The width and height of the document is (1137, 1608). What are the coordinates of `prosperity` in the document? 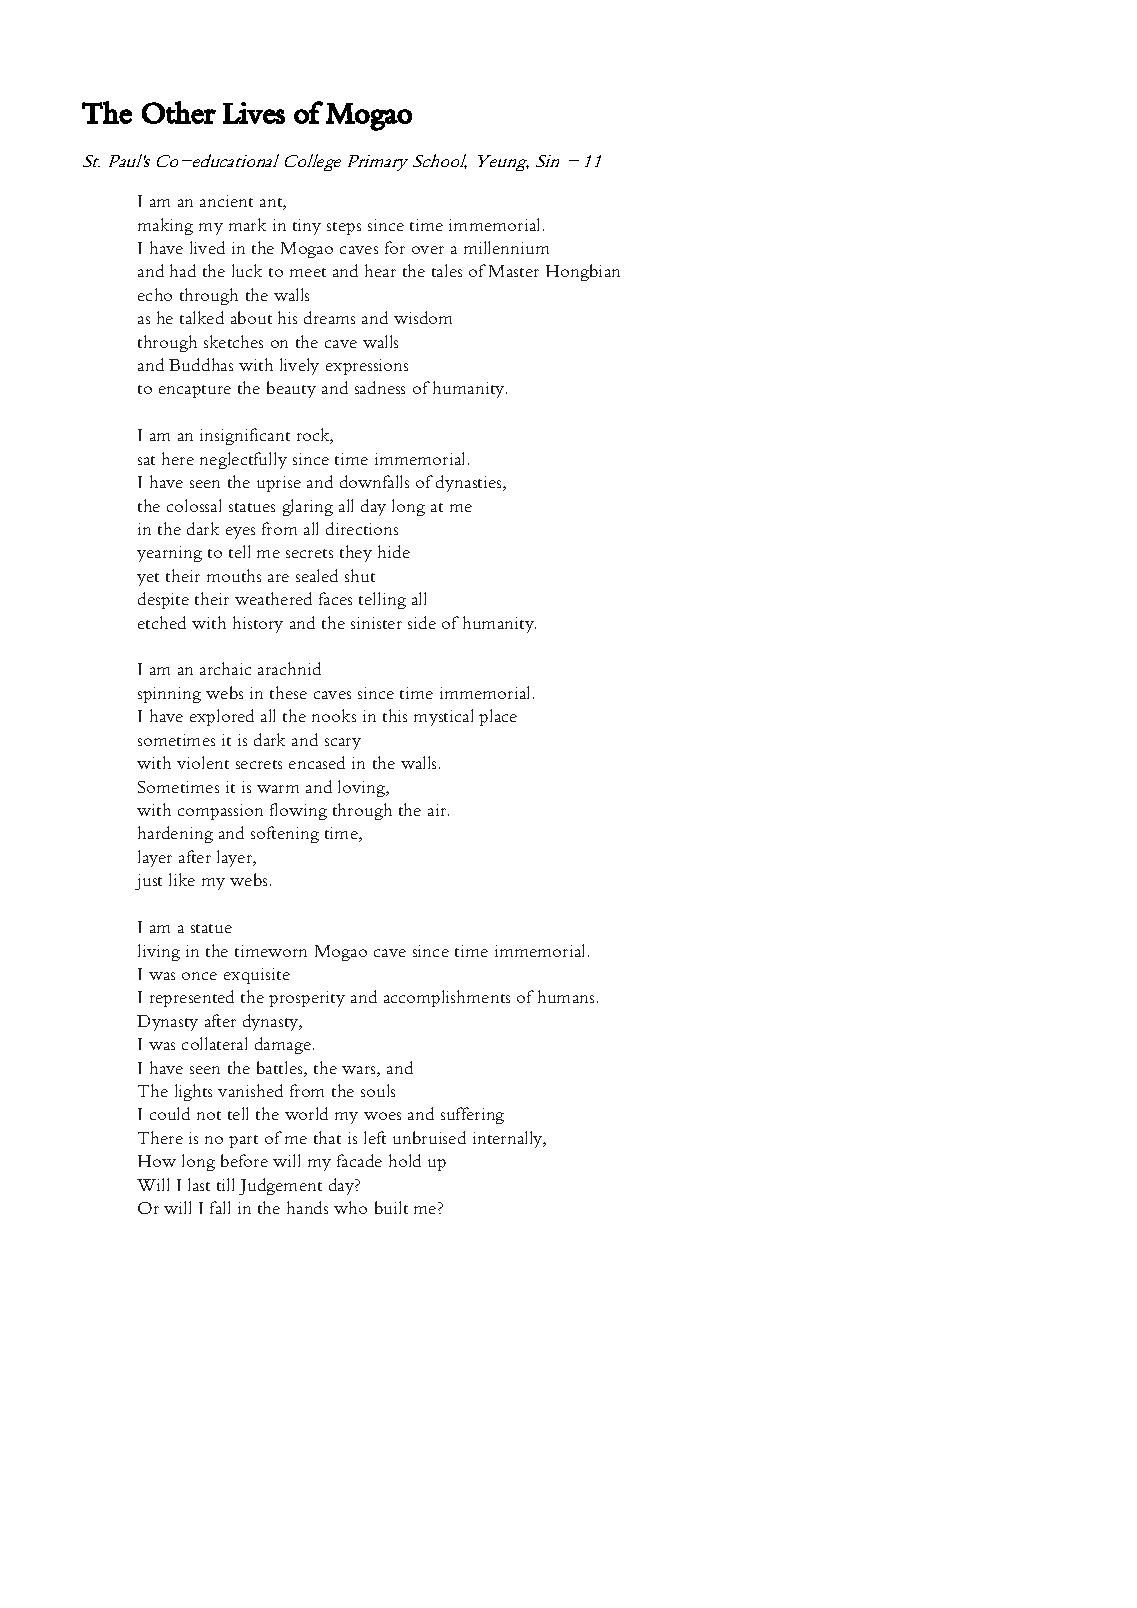 It's located at (307, 999).
